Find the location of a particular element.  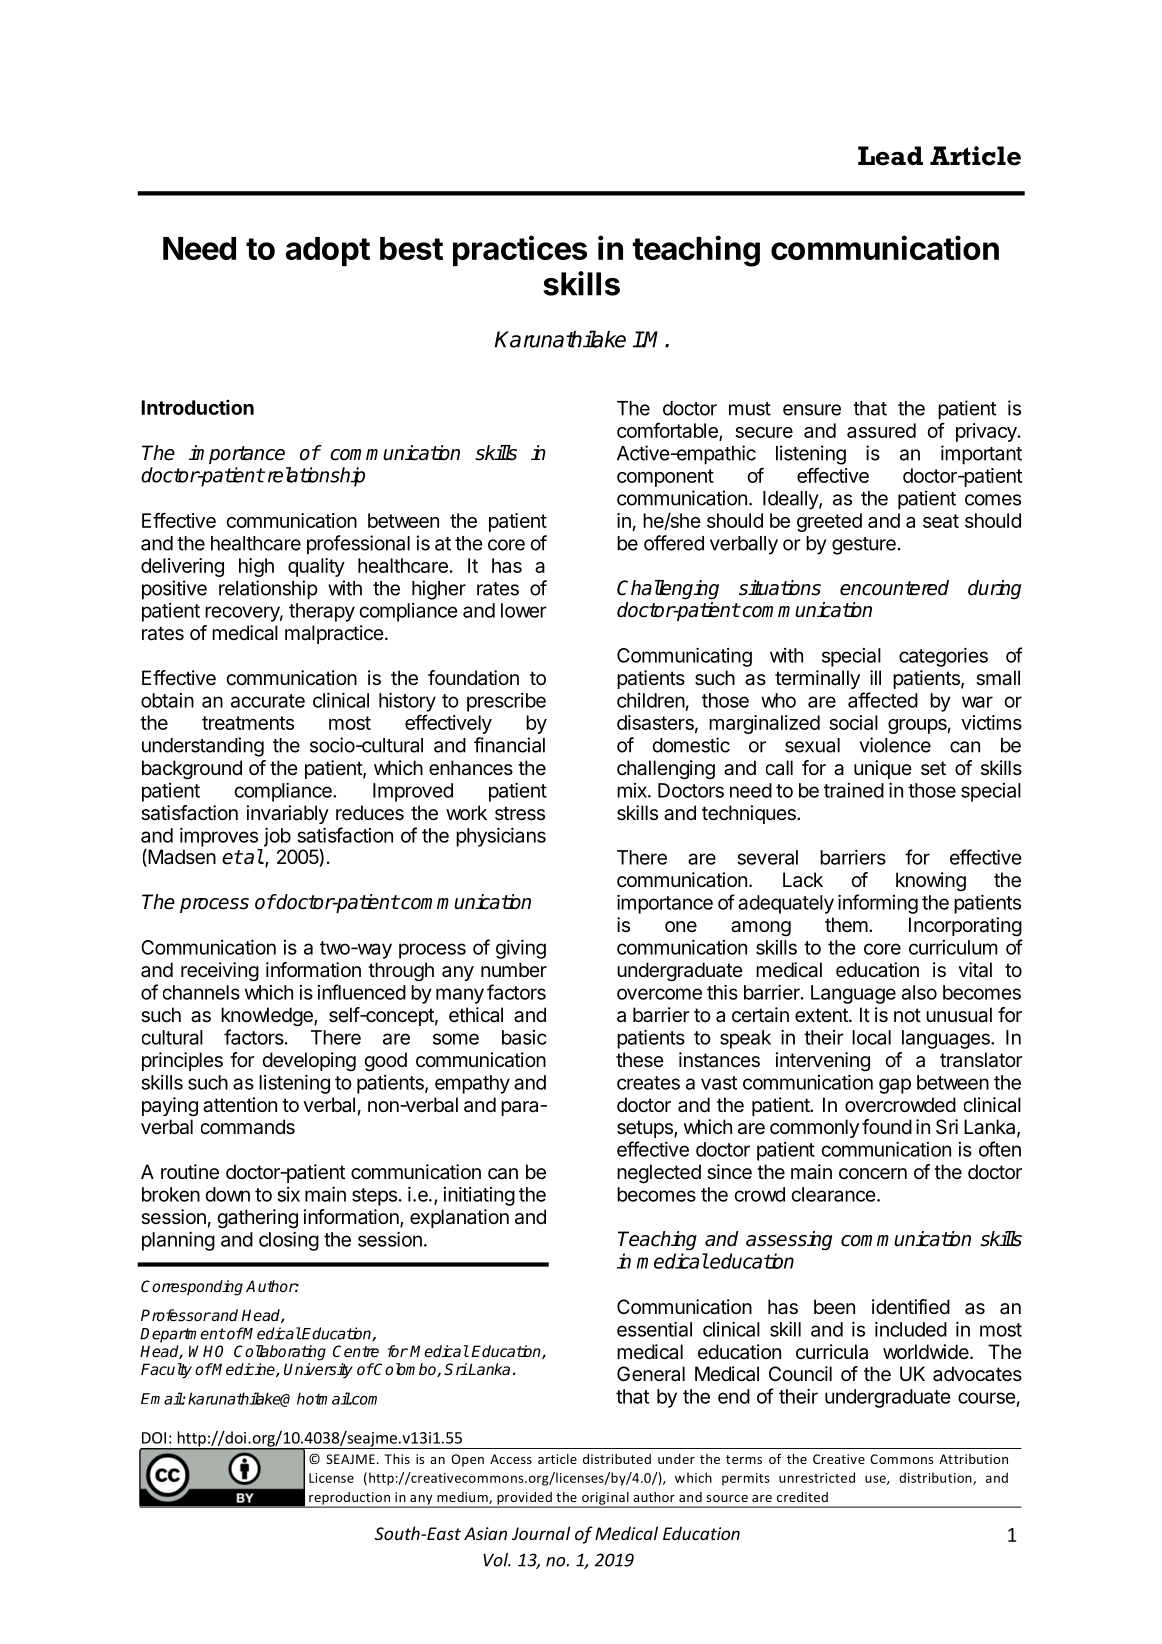

neglected is located at coordinates (659, 1174).
